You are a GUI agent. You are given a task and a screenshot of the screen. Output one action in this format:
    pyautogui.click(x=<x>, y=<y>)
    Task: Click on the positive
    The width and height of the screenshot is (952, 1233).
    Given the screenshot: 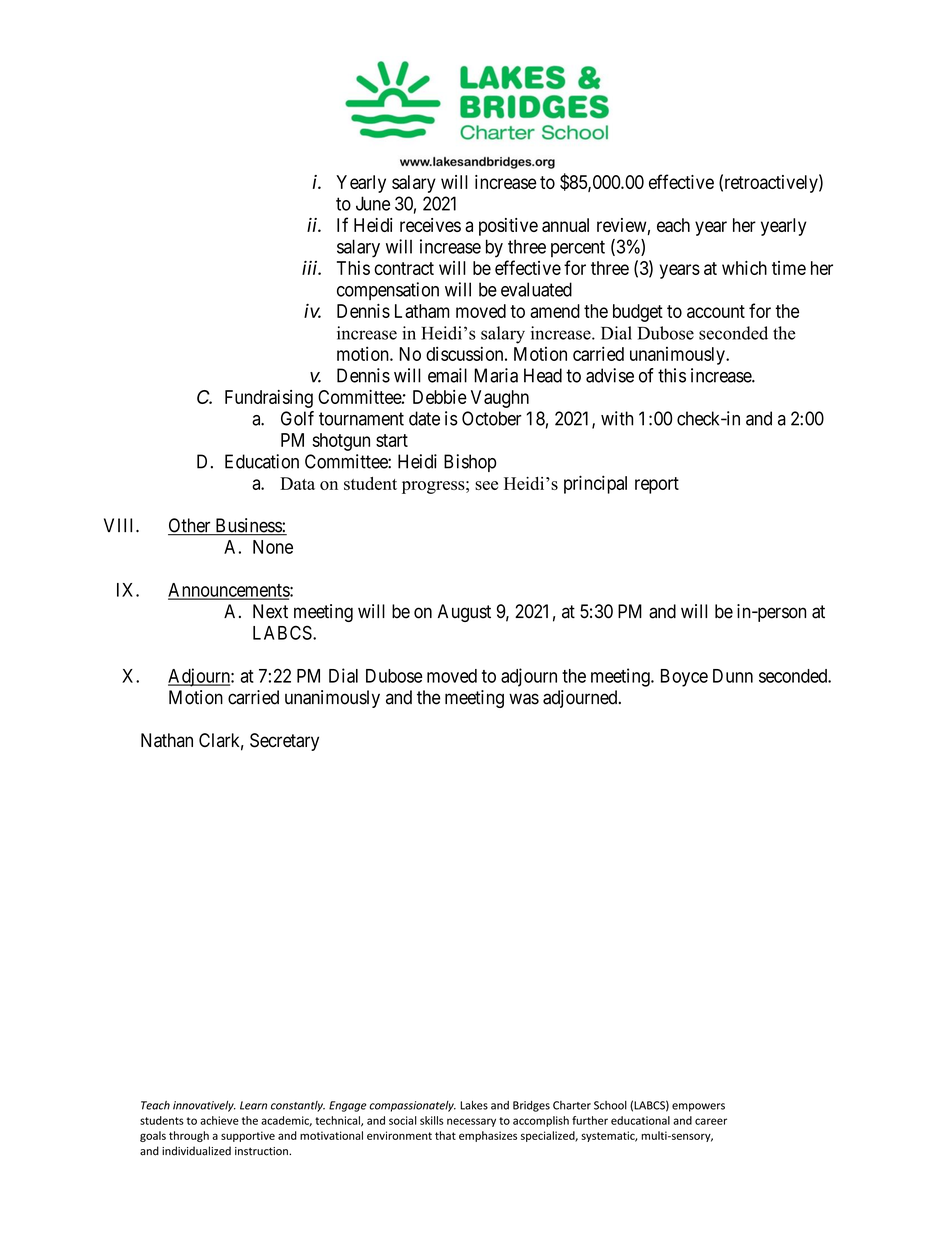 What is the action you would take?
    pyautogui.click(x=508, y=227)
